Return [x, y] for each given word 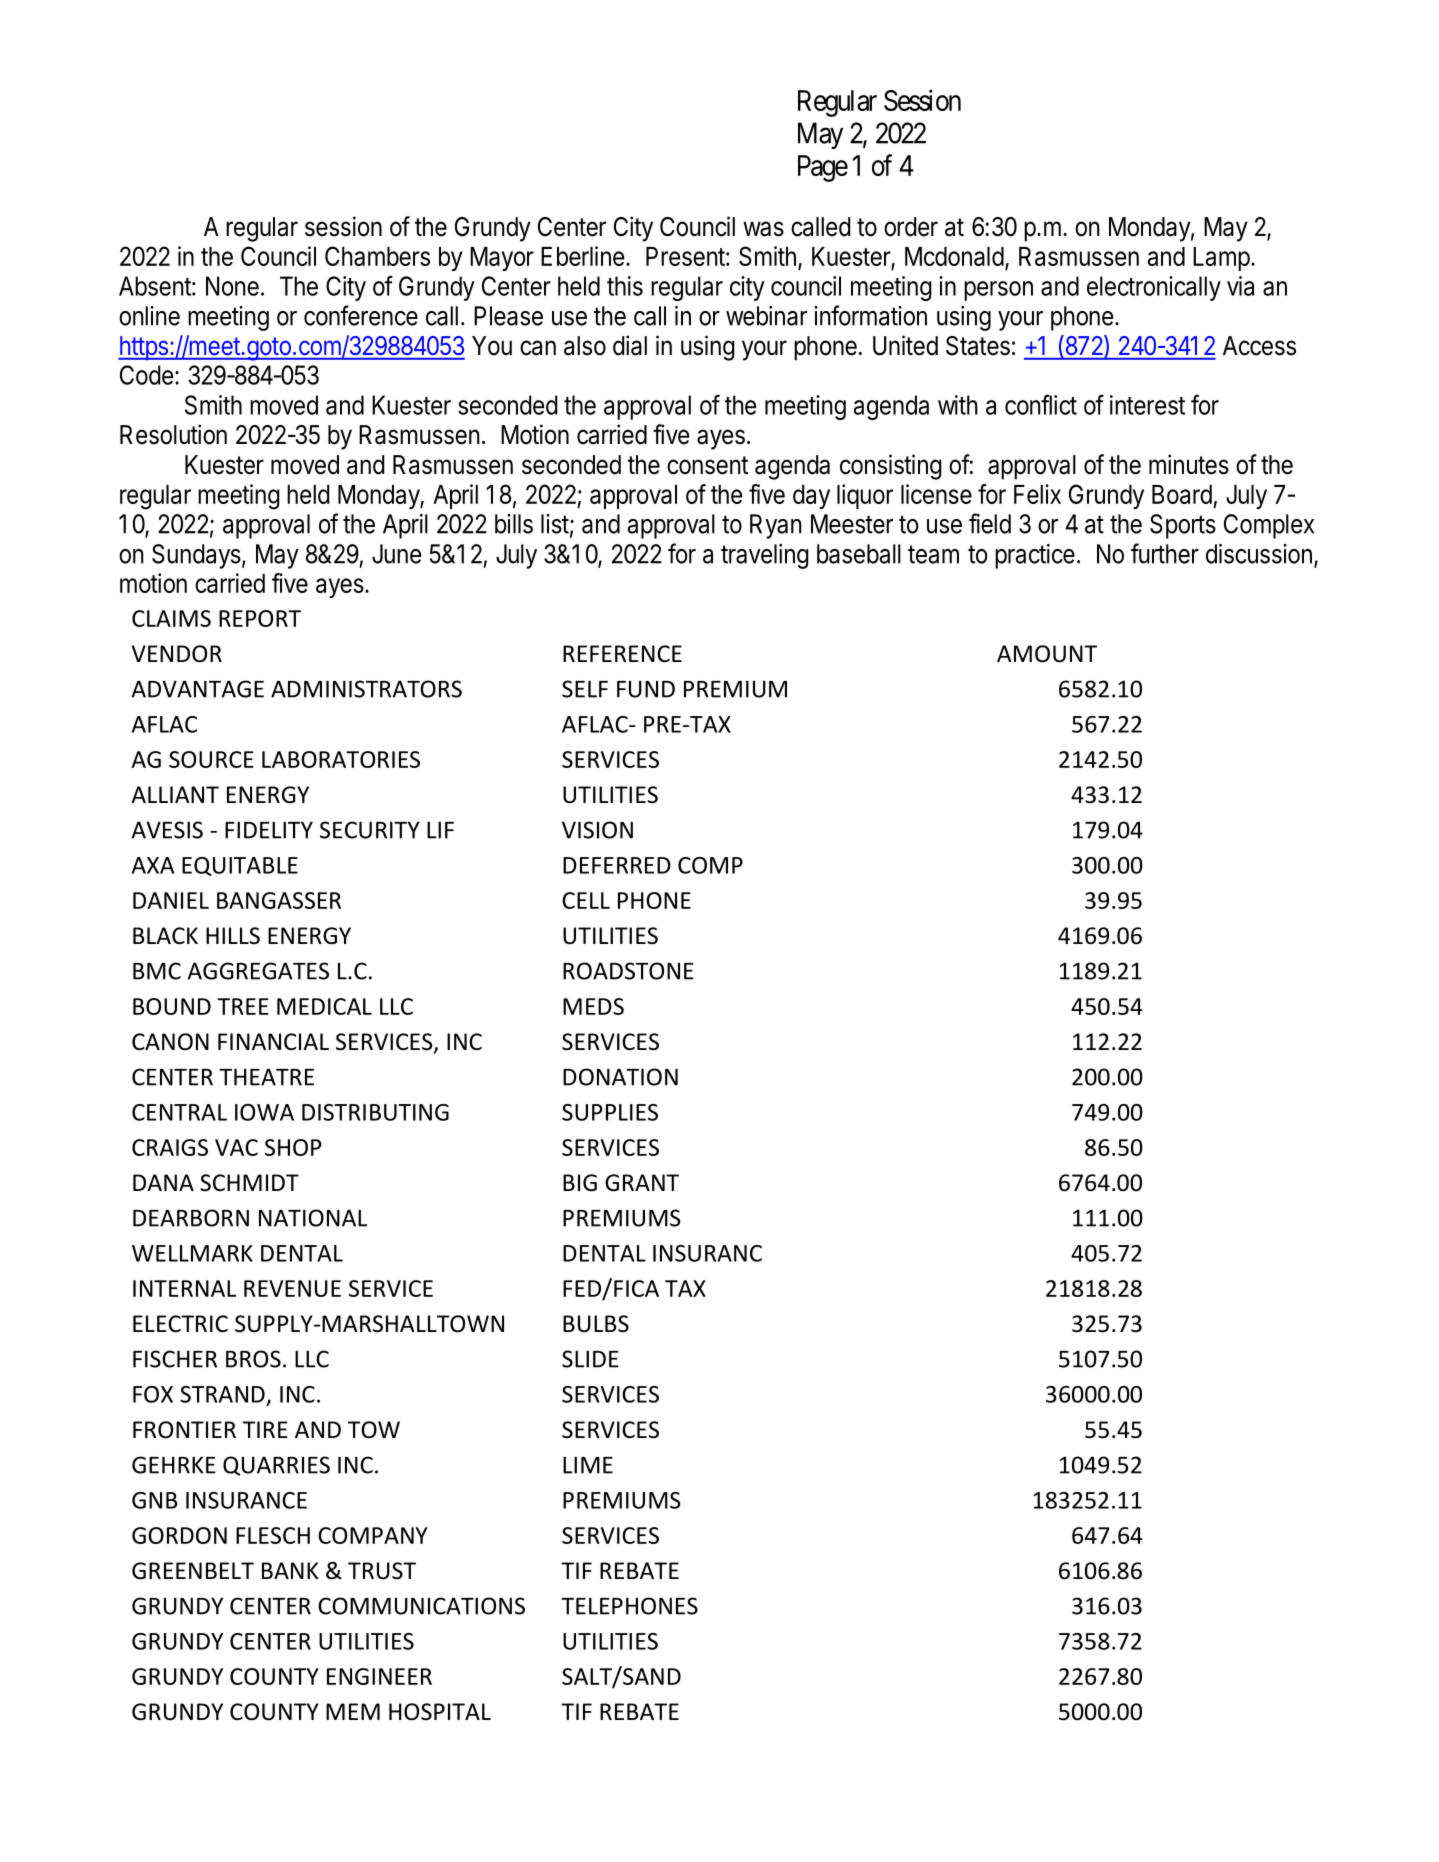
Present [685, 256]
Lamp [1221, 259]
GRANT [642, 1183]
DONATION [620, 1077]
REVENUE [292, 1288]
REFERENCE [622, 653]
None [232, 286]
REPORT [260, 618]
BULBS [596, 1324]
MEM [353, 1711]
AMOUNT [1047, 654]
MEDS [593, 1006]
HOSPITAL [440, 1712]
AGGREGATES [258, 971]
